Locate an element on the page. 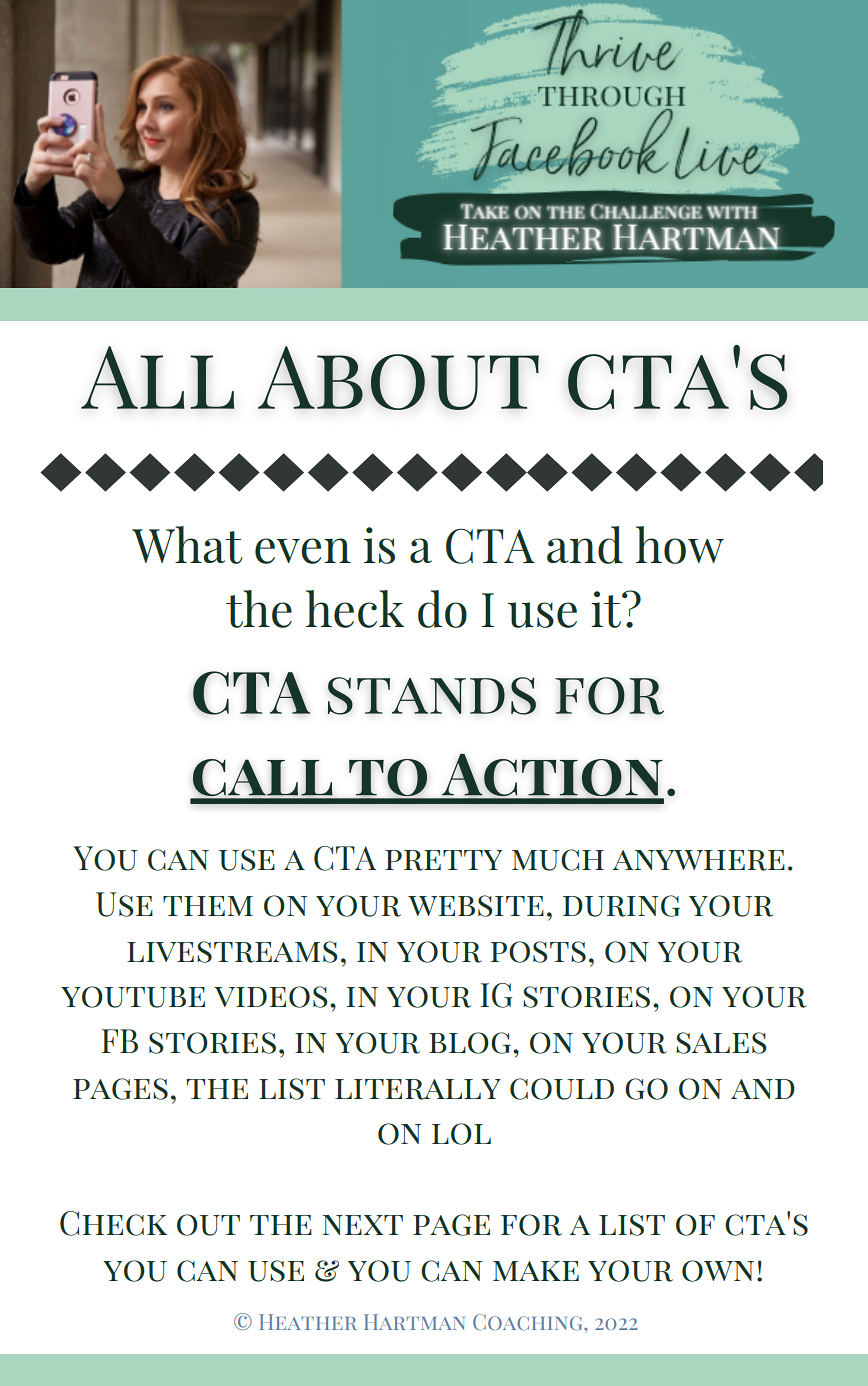 The image size is (868, 1386). What is located at coordinates (187, 545).
